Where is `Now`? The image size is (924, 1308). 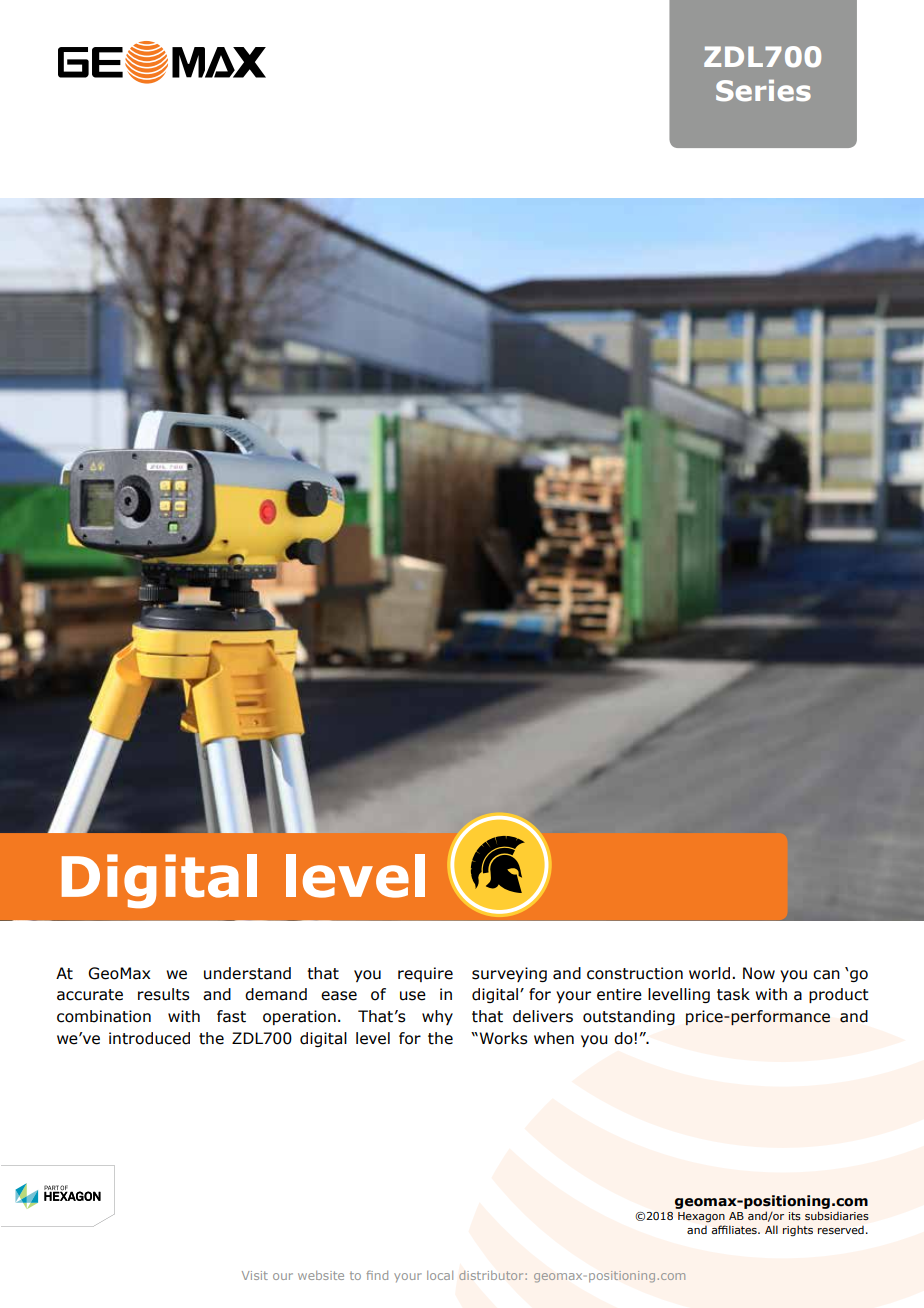
Now is located at coordinates (759, 973).
